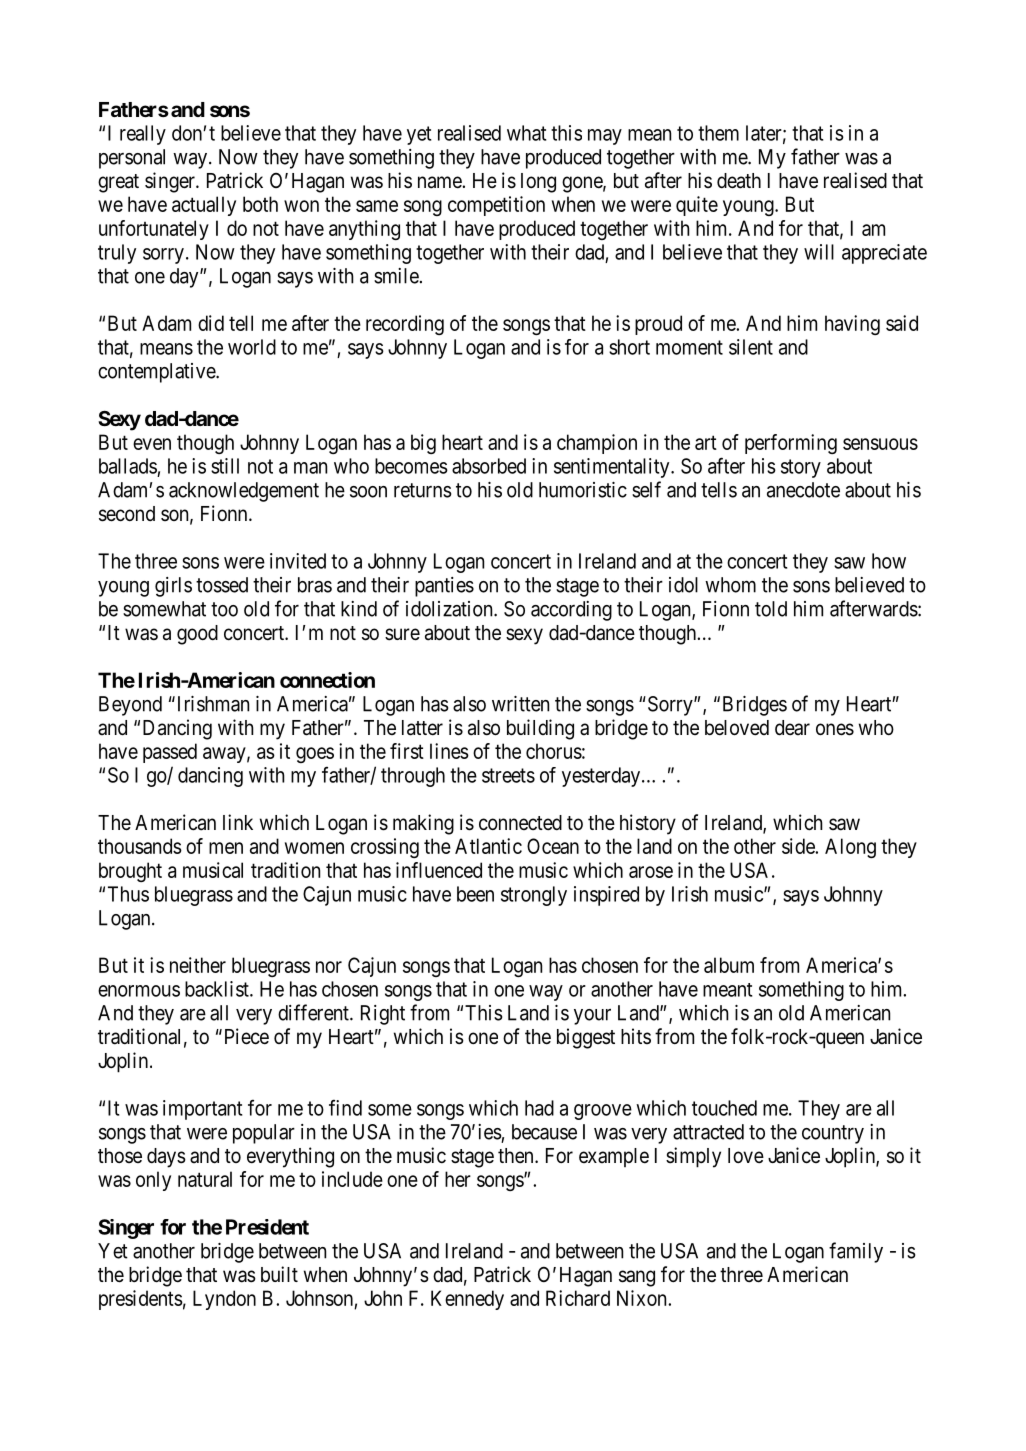 This page has height=1451, width=1026. What do you see at coordinates (791, 444) in the page?
I see `performing` at bounding box center [791, 444].
